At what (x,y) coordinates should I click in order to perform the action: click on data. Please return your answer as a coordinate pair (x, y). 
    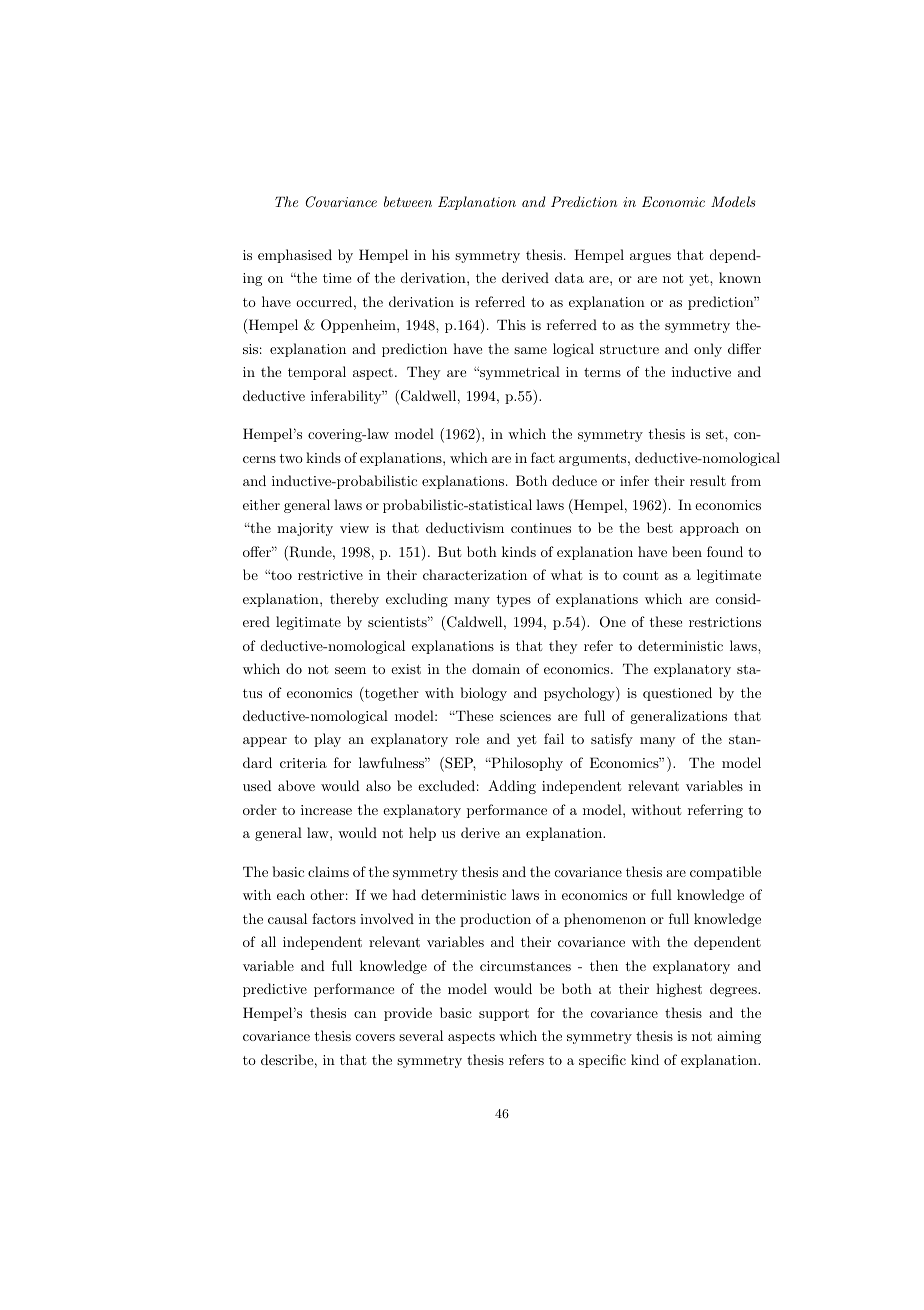
    Looking at the image, I should click on (569, 277).
